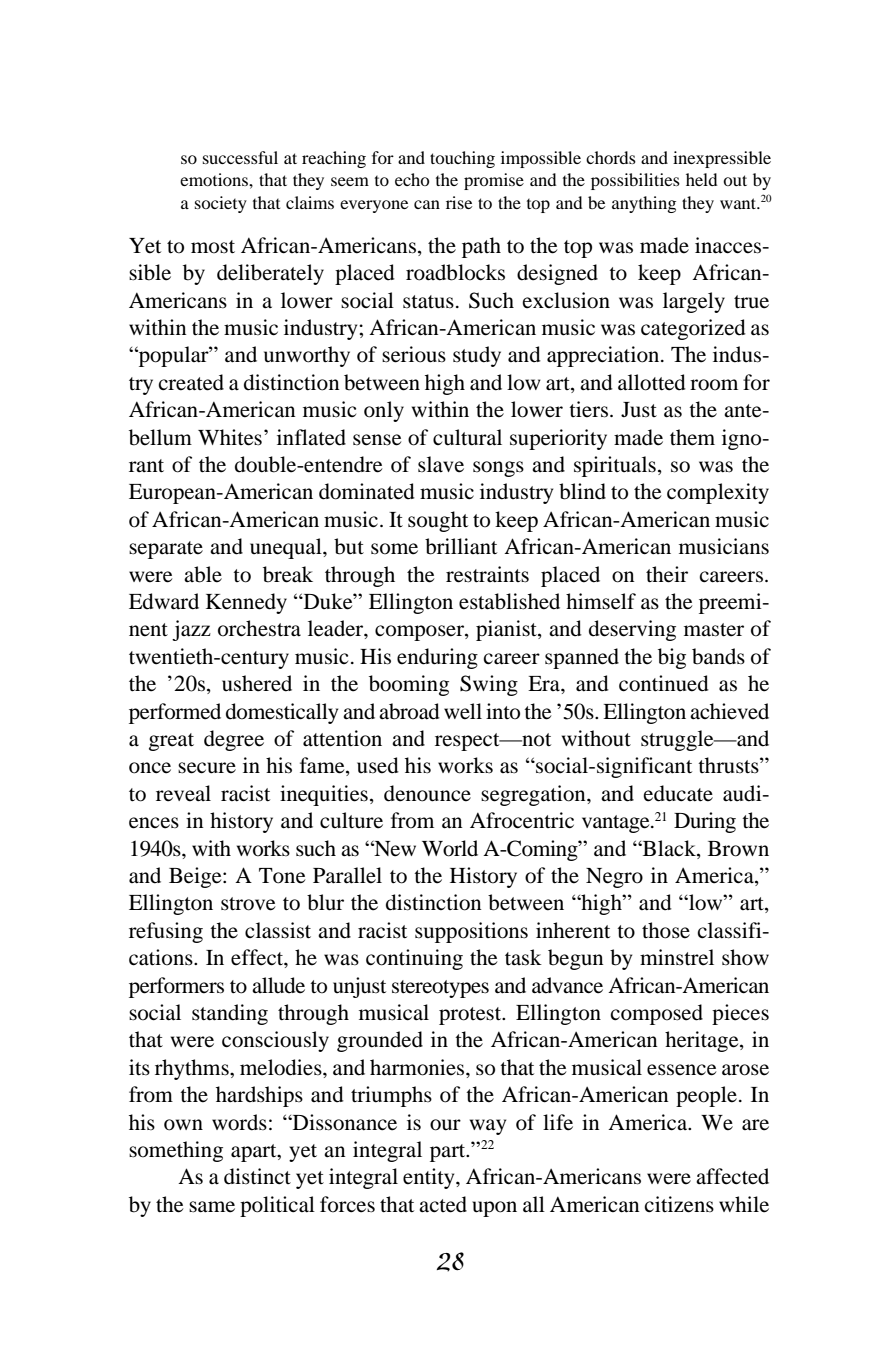 The height and width of the screenshot is (1345, 896). Describe the element at coordinates (692, 437) in the screenshot. I see `them` at that location.
